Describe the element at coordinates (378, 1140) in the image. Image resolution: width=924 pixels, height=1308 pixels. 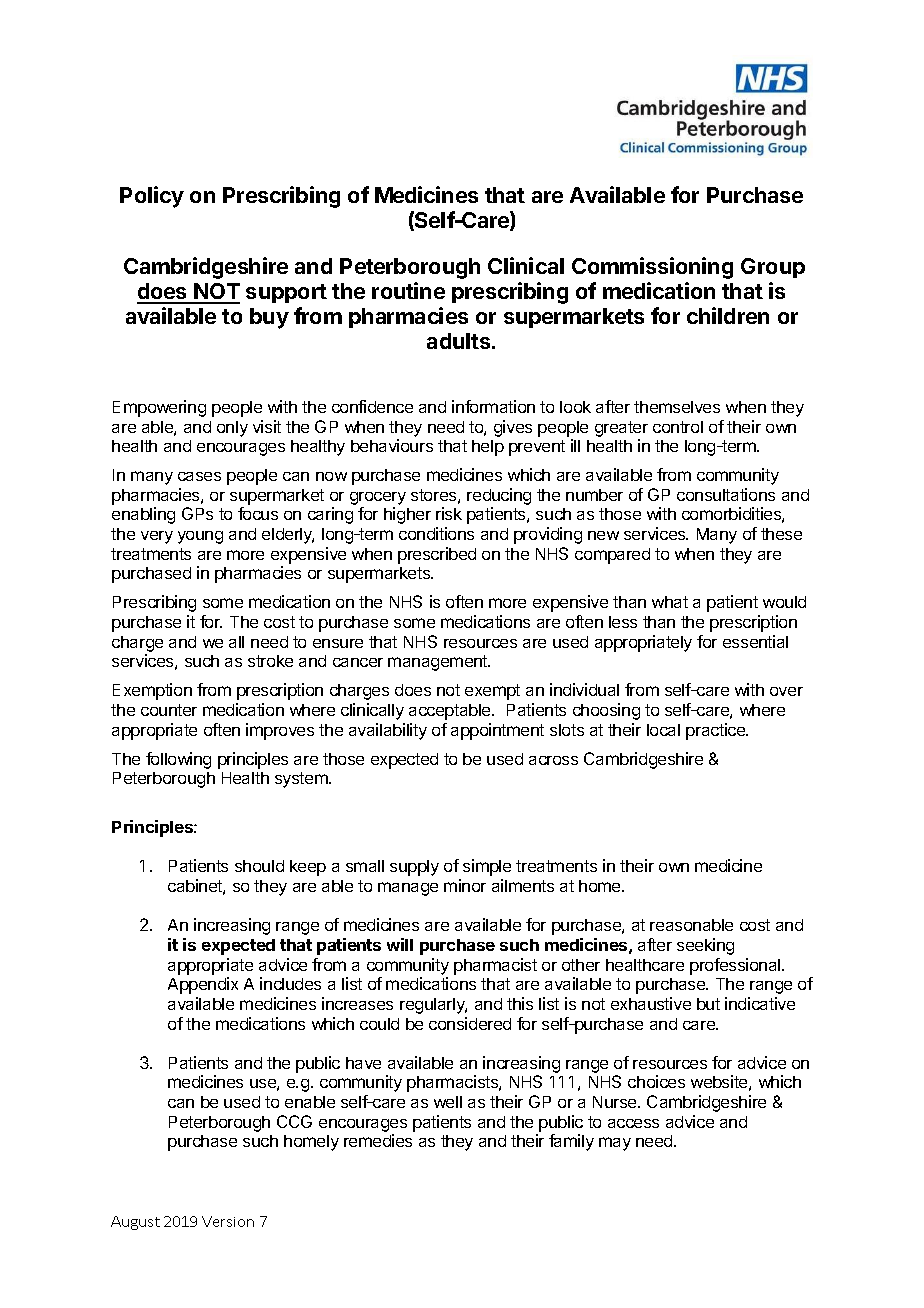
I see `remedies` at that location.
